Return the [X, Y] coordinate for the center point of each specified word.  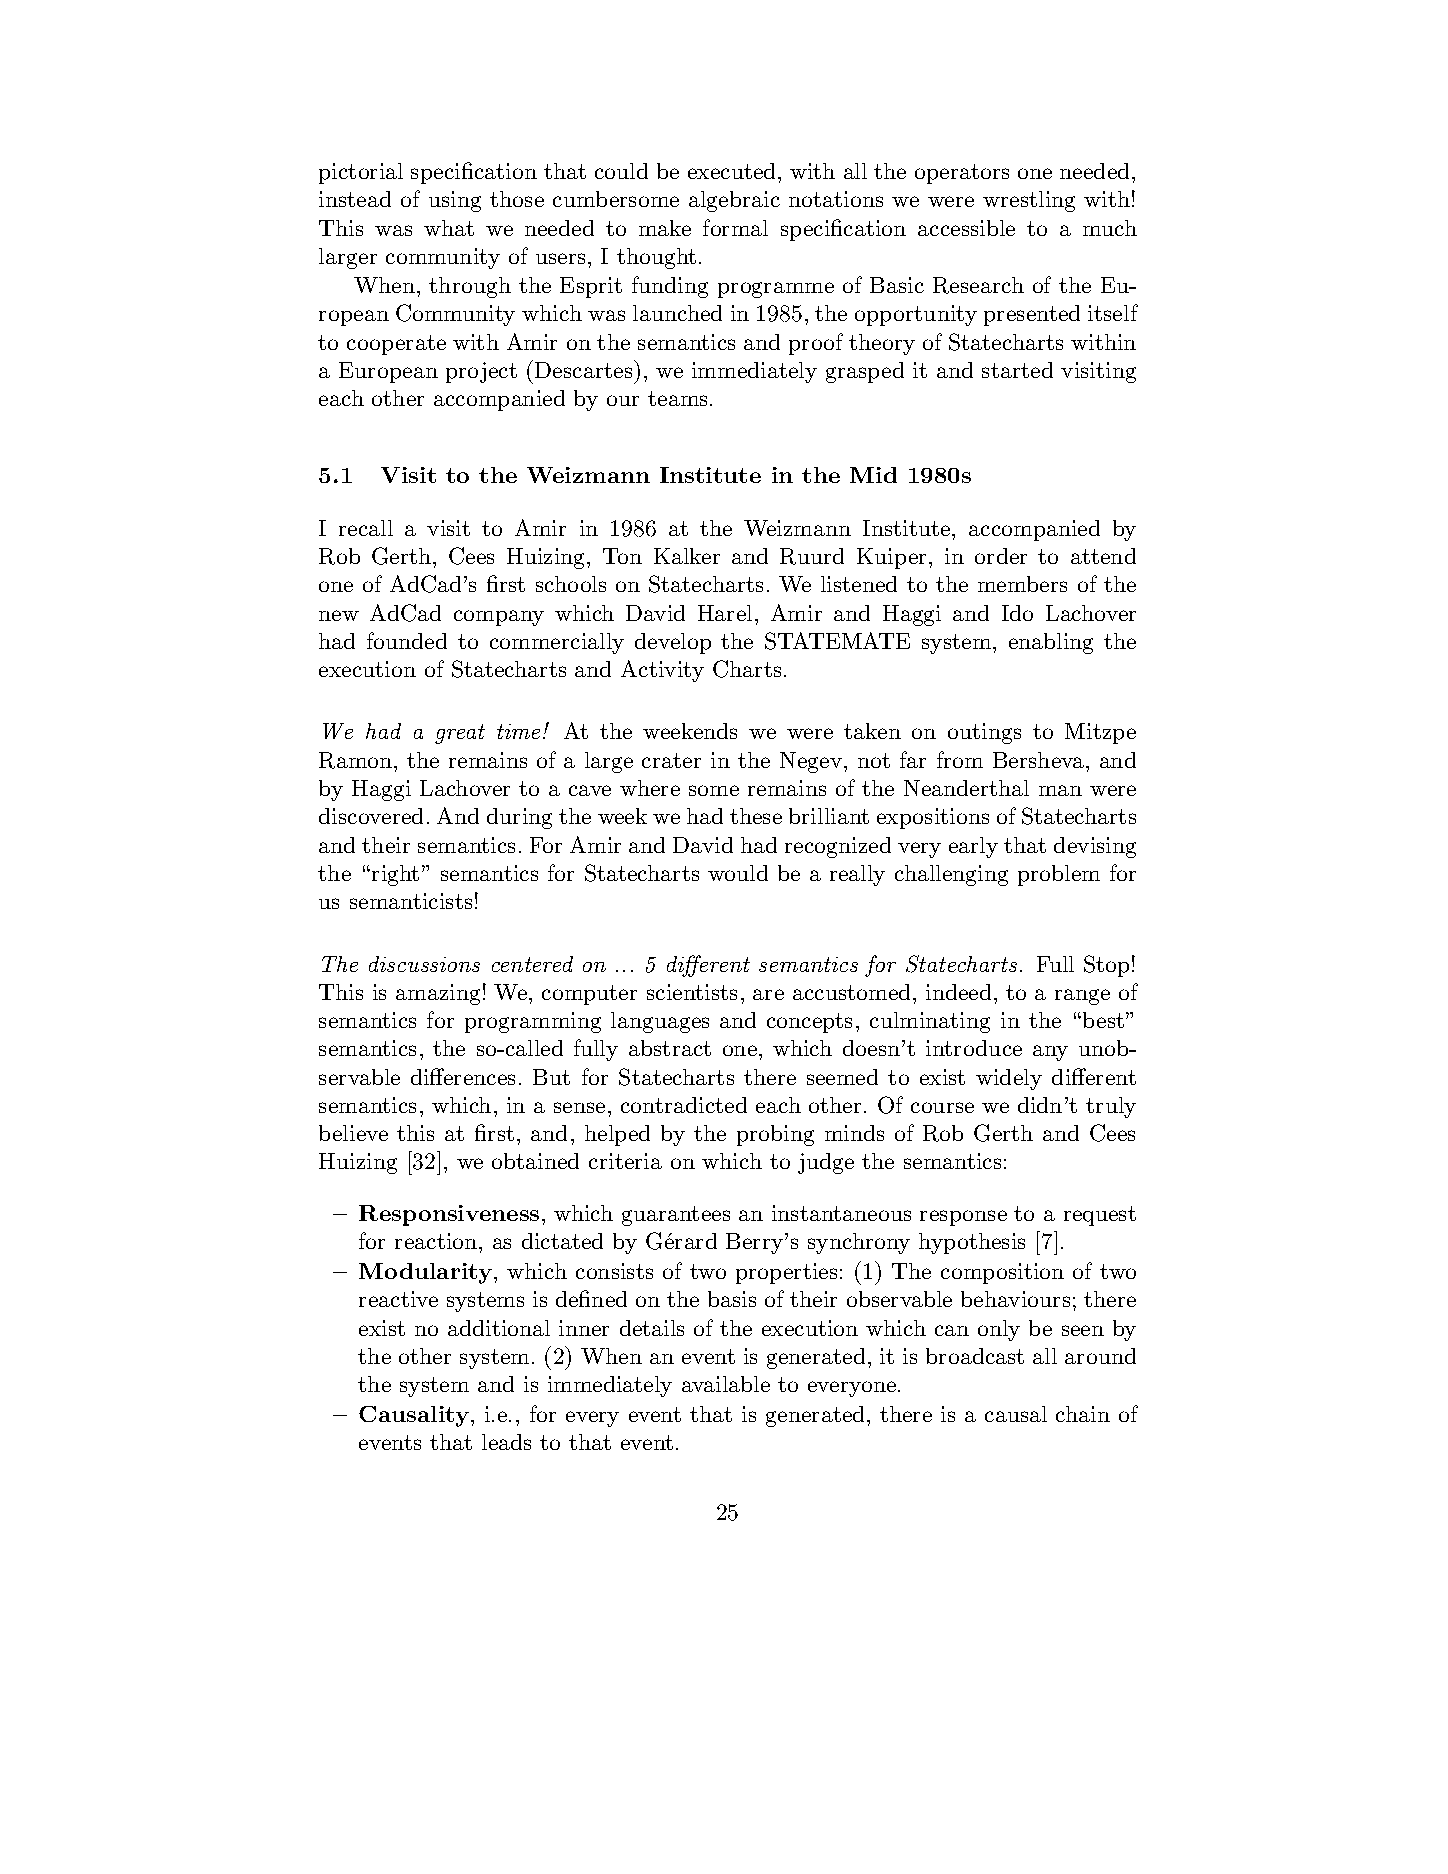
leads [506, 1442]
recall [366, 528]
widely [1009, 1079]
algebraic [734, 201]
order [1001, 556]
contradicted [684, 1105]
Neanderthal [966, 788]
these [756, 816]
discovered [371, 816]
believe [353, 1133]
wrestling [1029, 201]
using [455, 201]
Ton [622, 556]
